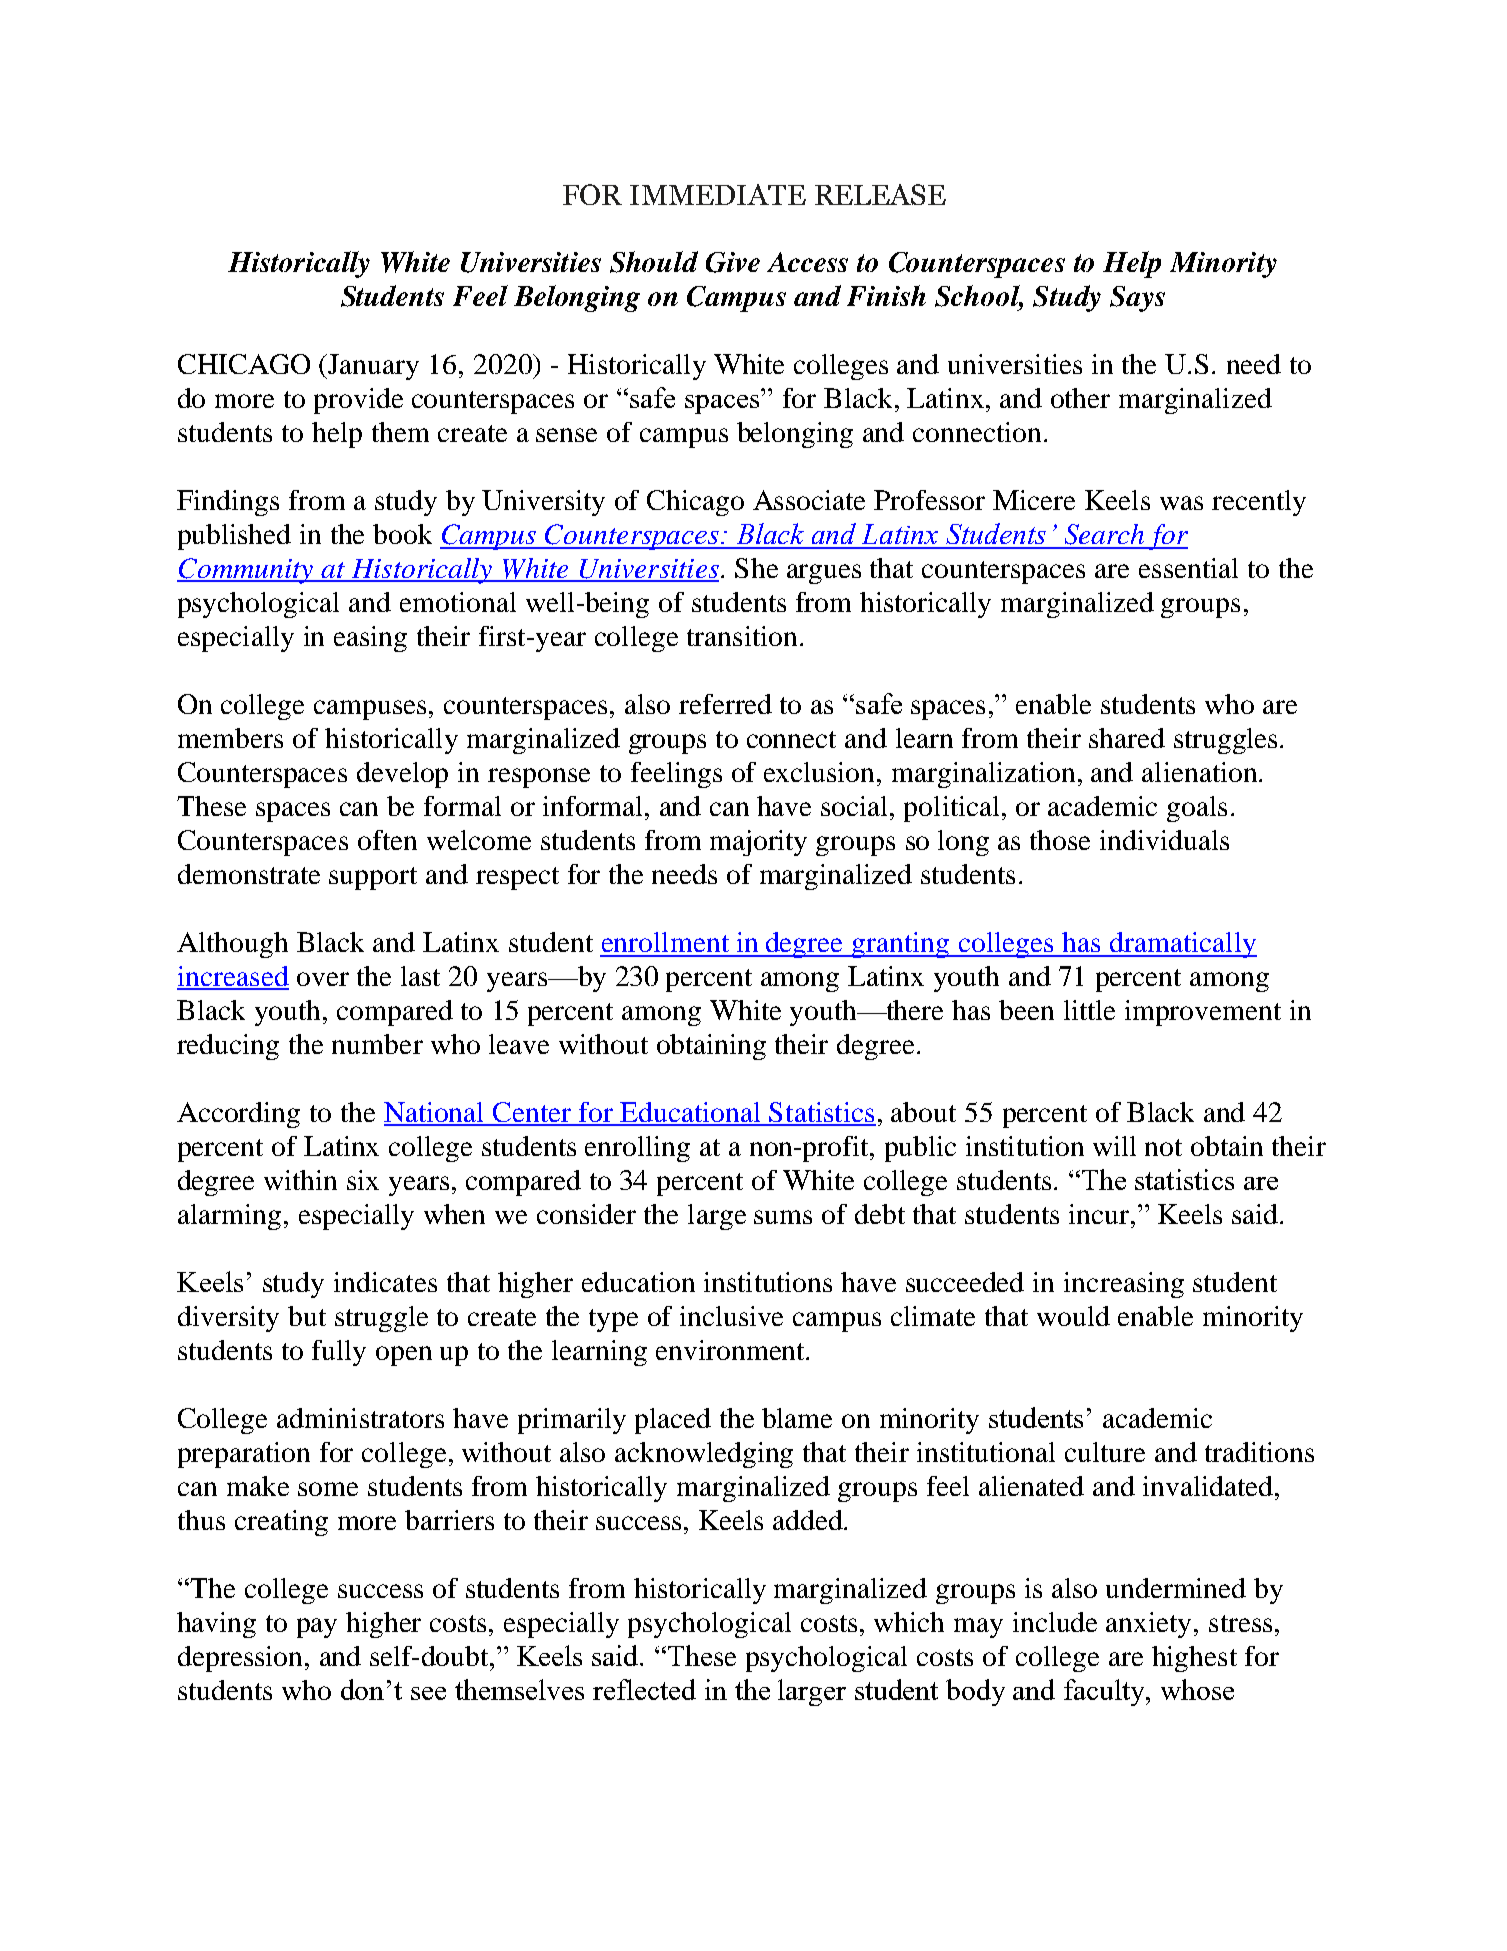 This page has height=1951, width=1507. I want to click on but, so click(307, 1316).
